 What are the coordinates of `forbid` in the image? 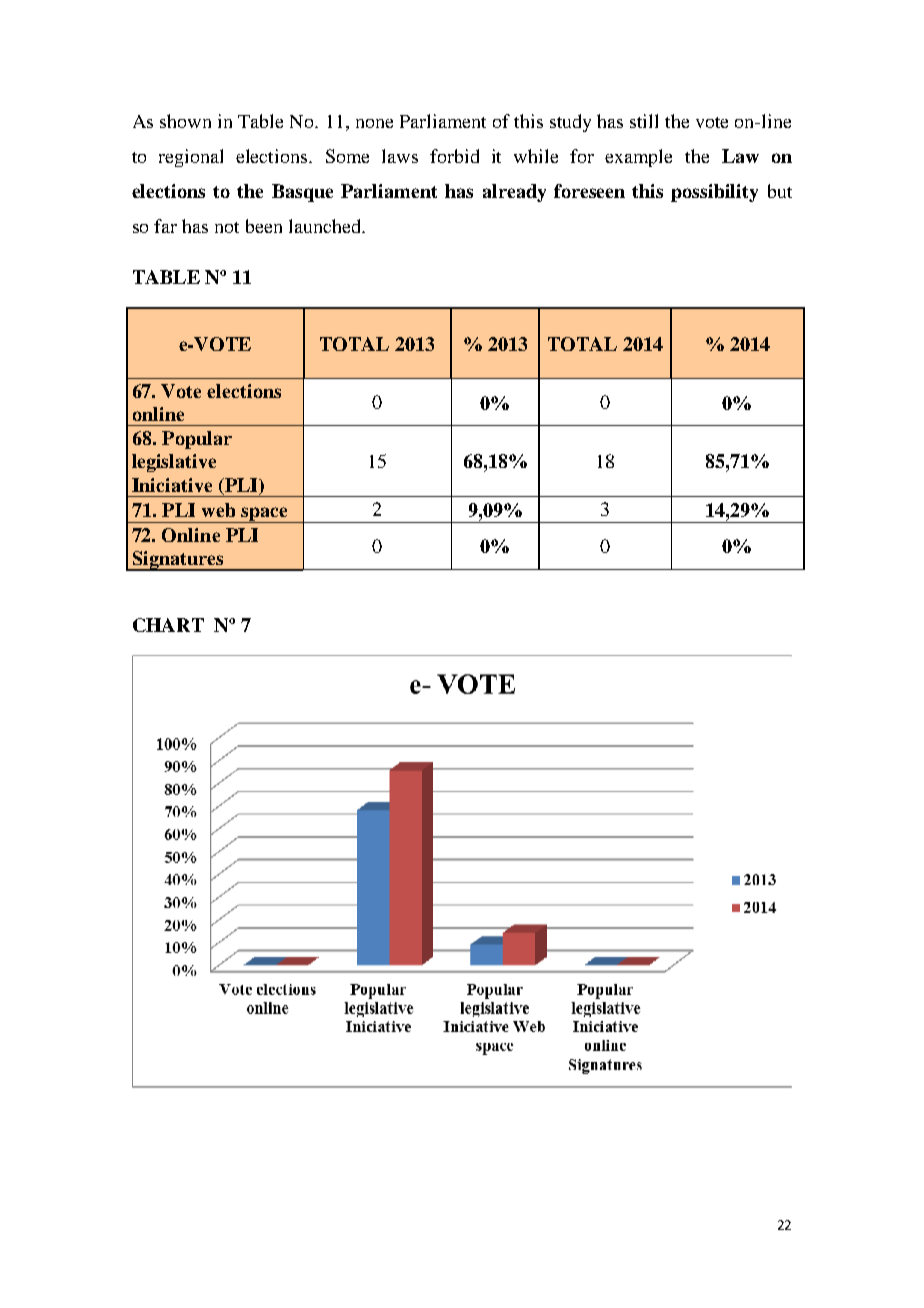 It's located at (454, 156).
